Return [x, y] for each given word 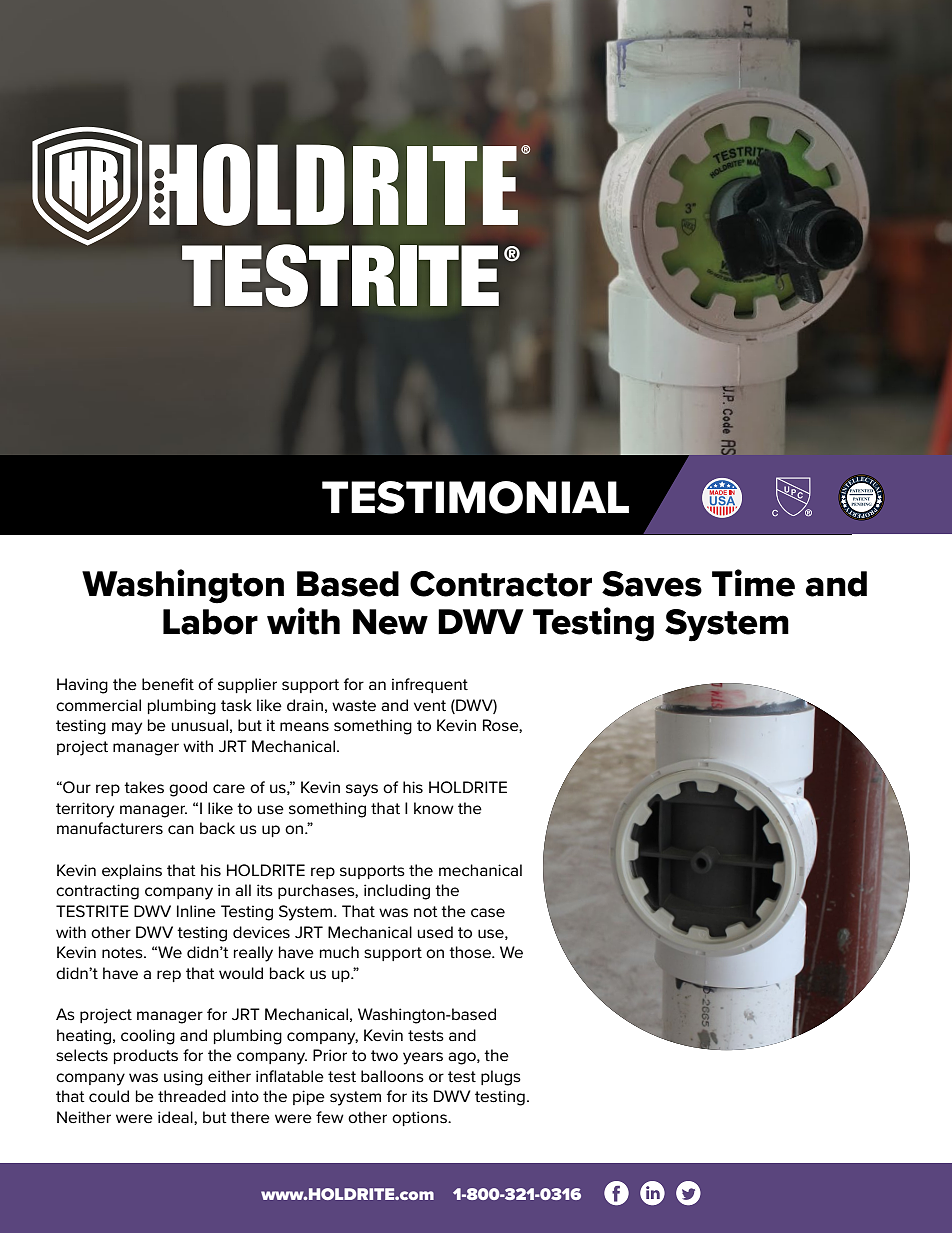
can [181, 830]
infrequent [430, 685]
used [435, 932]
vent [430, 705]
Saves [652, 584]
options [420, 1118]
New [390, 622]
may [127, 728]
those [471, 952]
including [397, 892]
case [488, 913]
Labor [210, 622]
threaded [192, 1096]
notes [123, 953]
